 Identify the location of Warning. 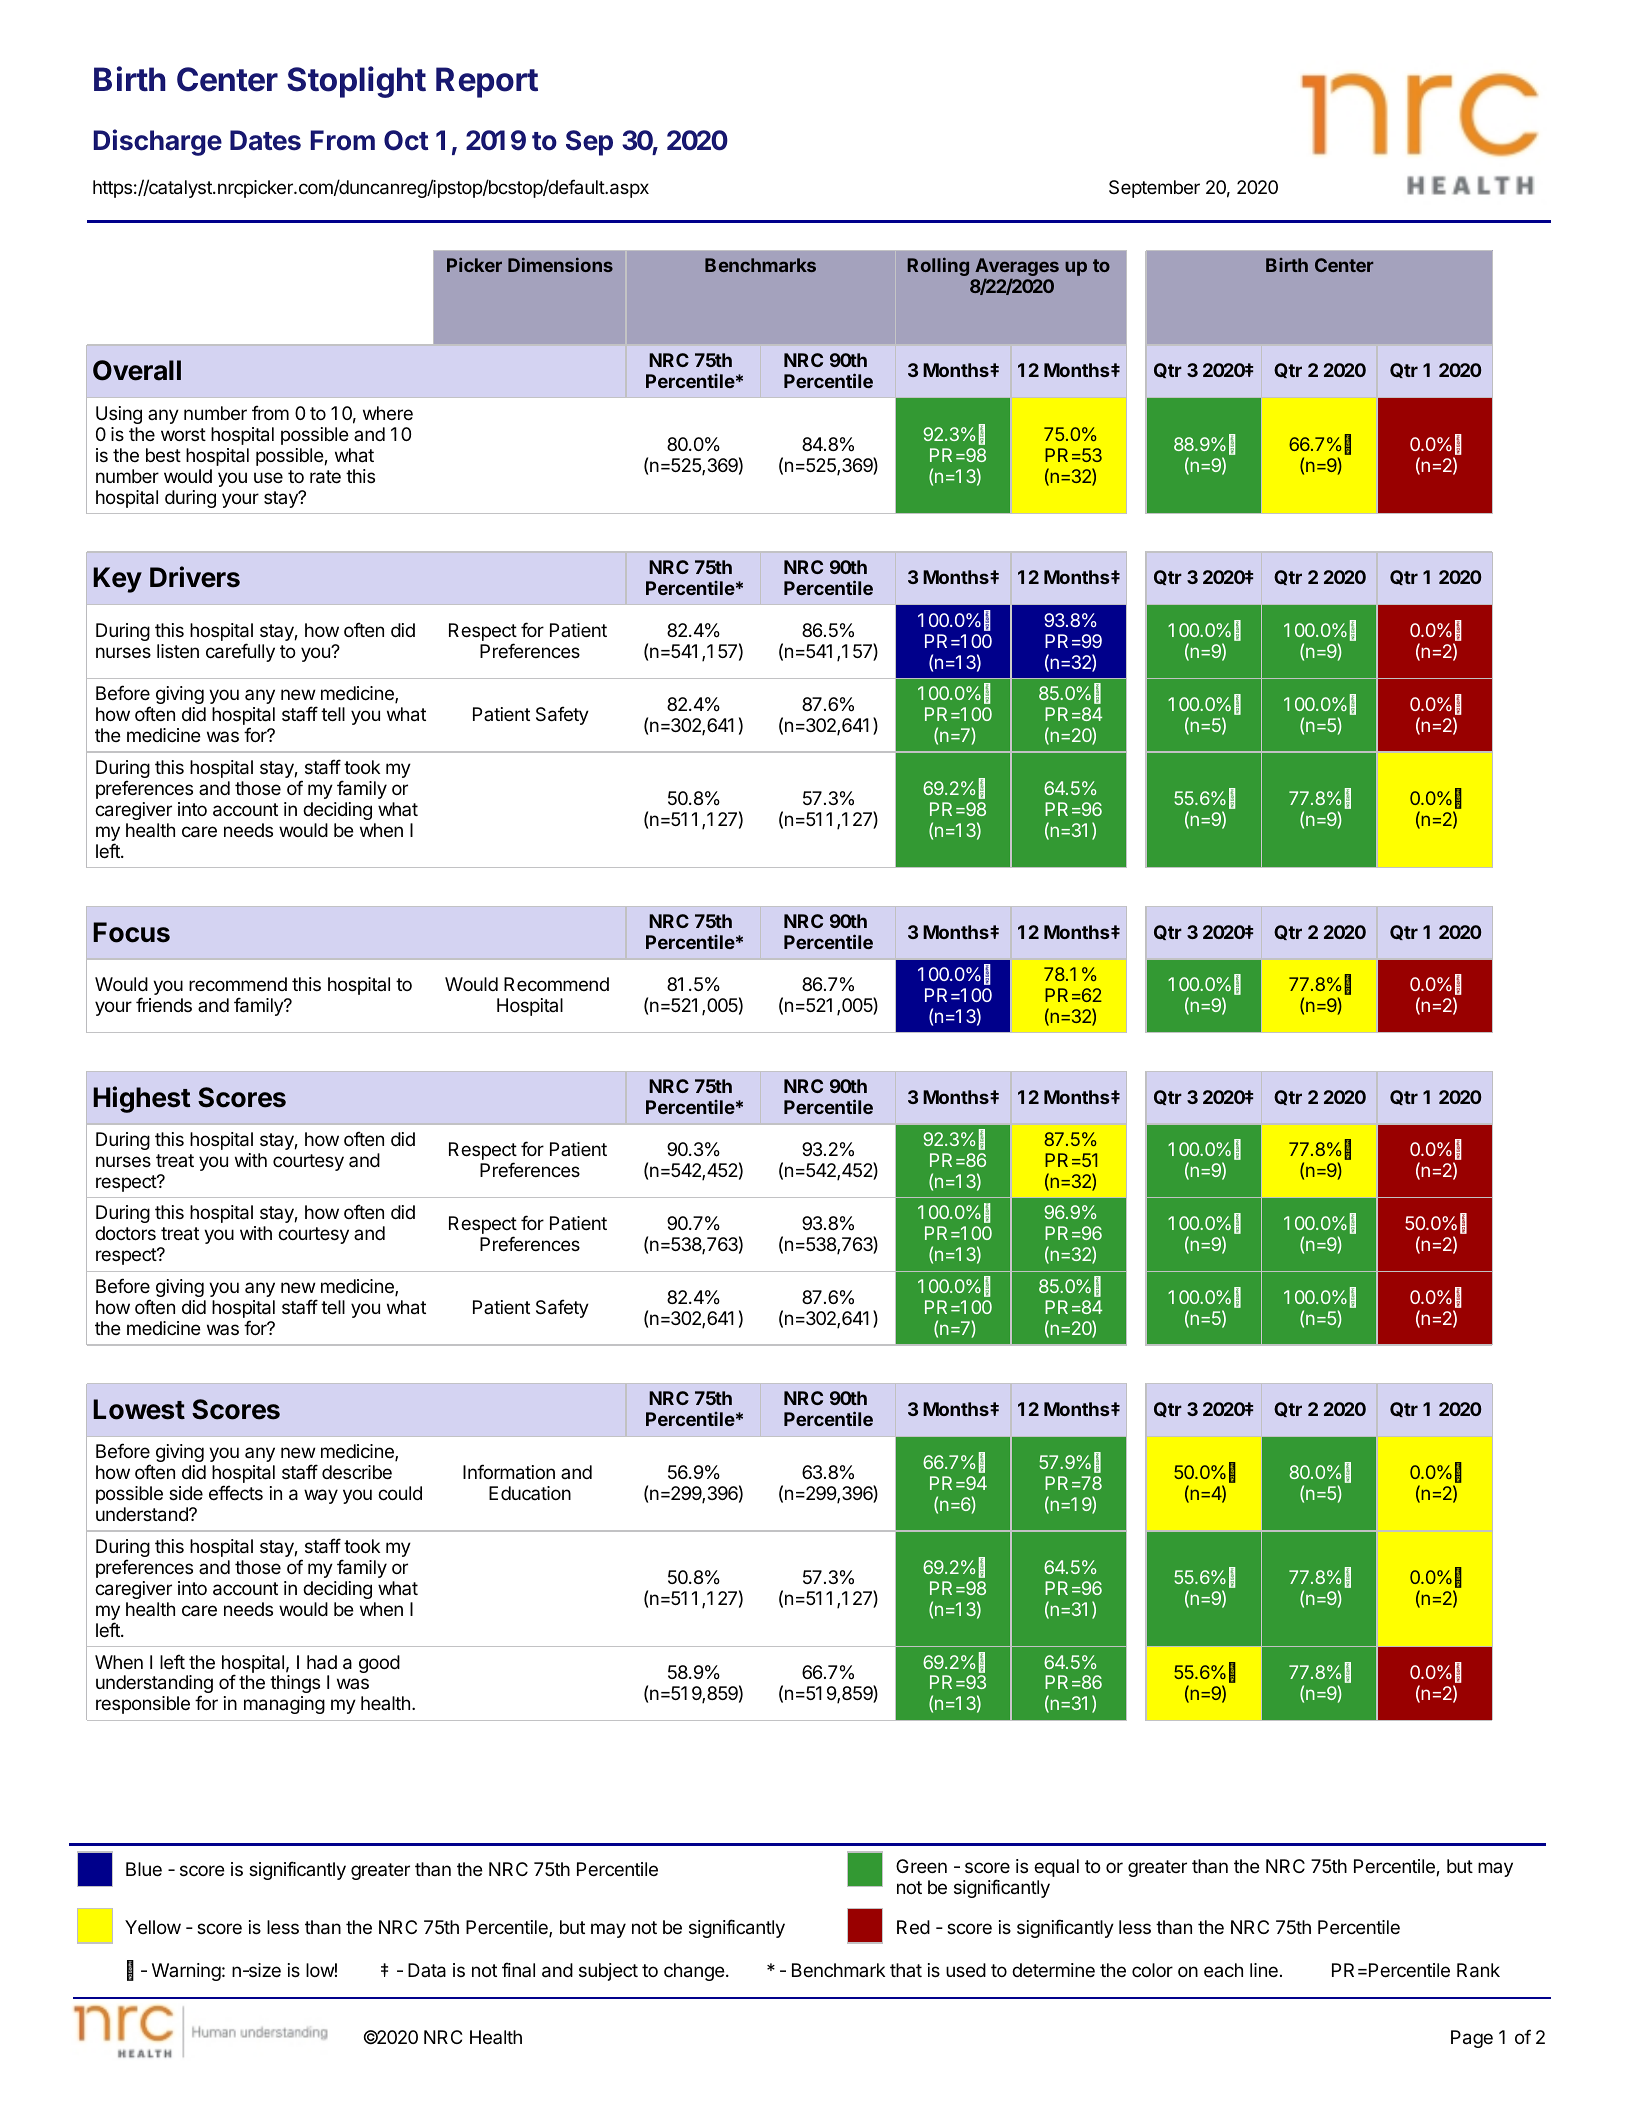
(186, 1972).
